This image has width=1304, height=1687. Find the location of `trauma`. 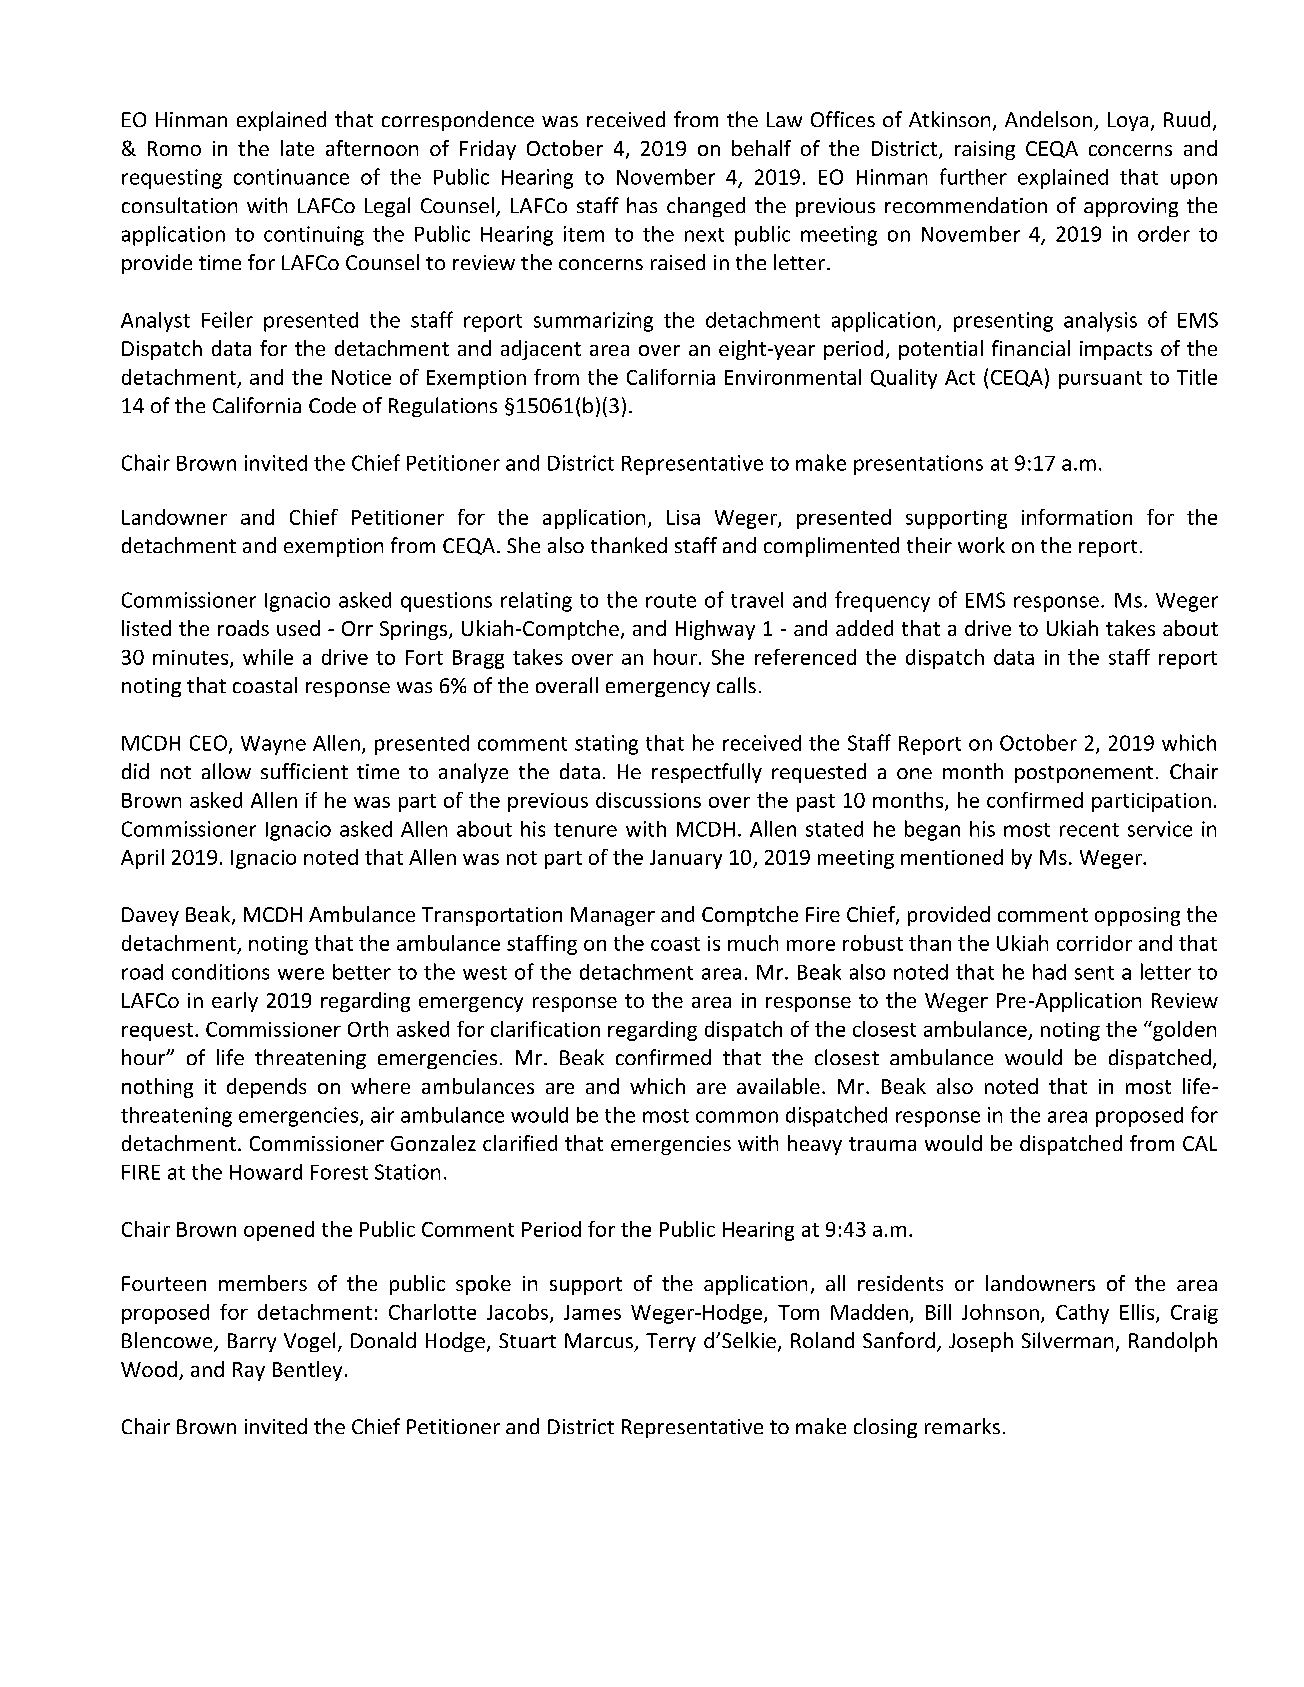

trauma is located at coordinates (882, 1144).
